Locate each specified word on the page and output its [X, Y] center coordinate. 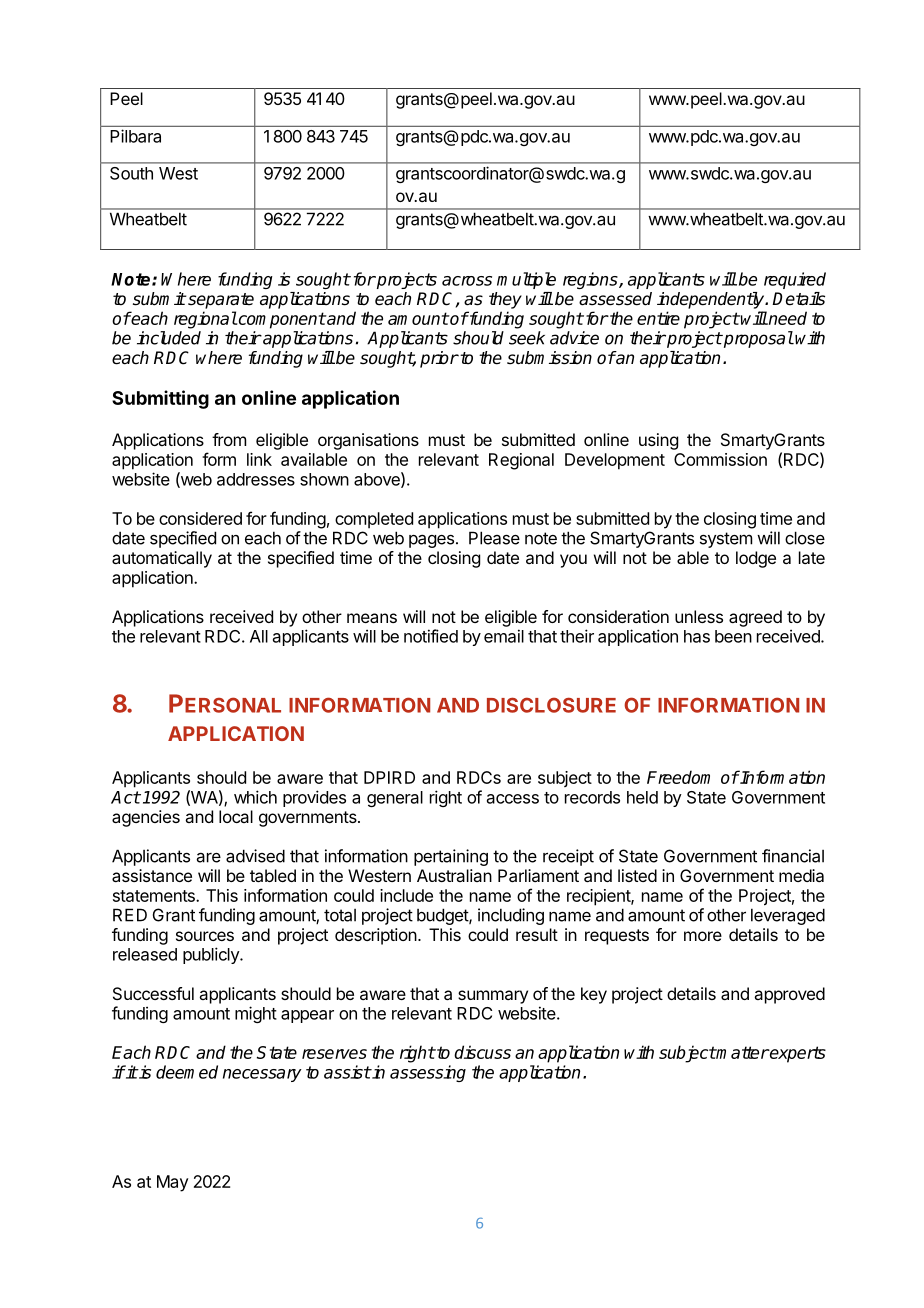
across [467, 281]
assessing [428, 1073]
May [172, 1183]
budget [443, 916]
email [504, 636]
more [703, 936]
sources [205, 936]
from [229, 439]
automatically [162, 559]
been [733, 636]
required [795, 280]
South [131, 173]
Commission [720, 459]
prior [439, 359]
